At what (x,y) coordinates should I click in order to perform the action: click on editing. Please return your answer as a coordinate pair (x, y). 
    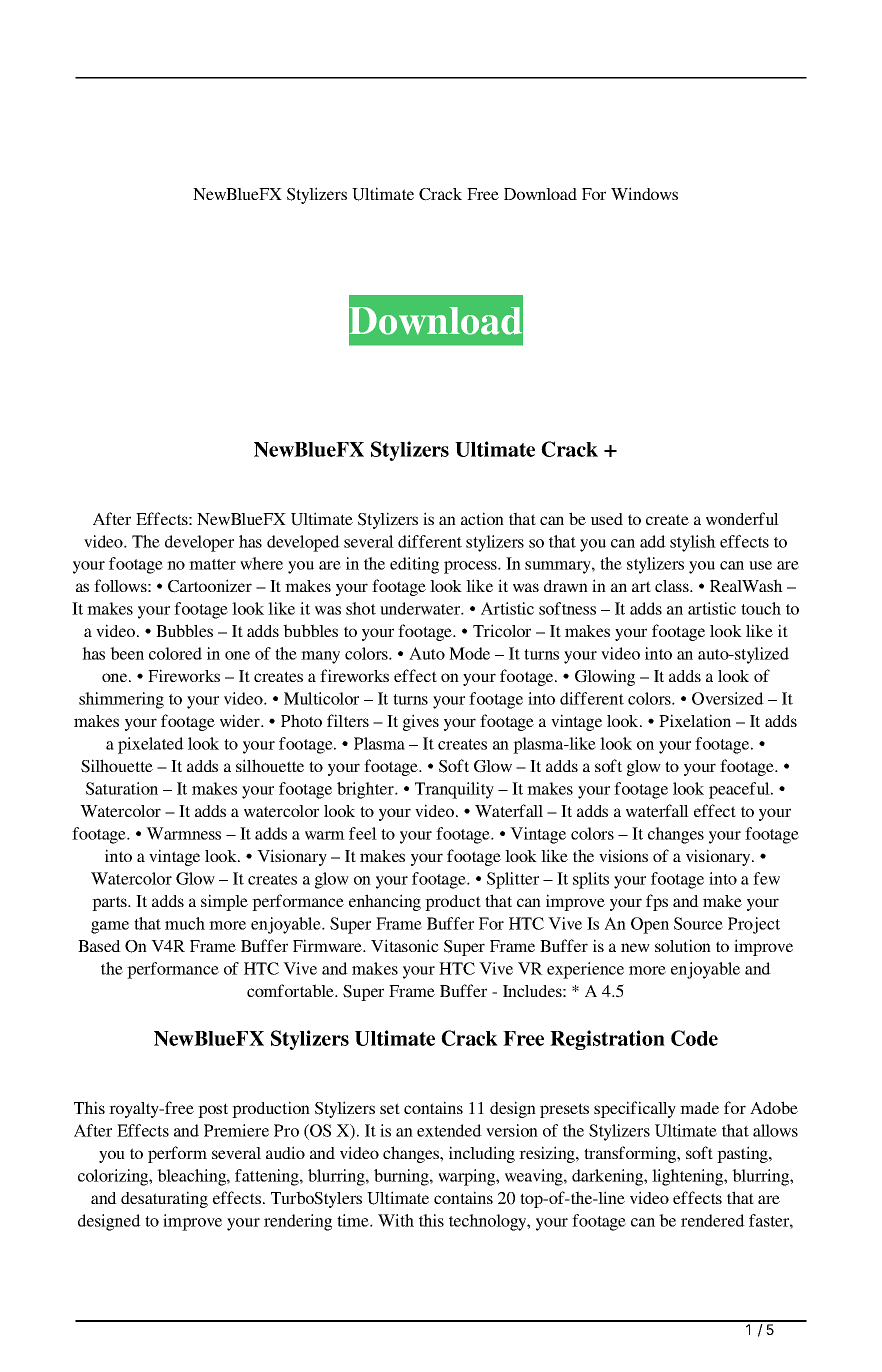
    Looking at the image, I should click on (414, 565).
